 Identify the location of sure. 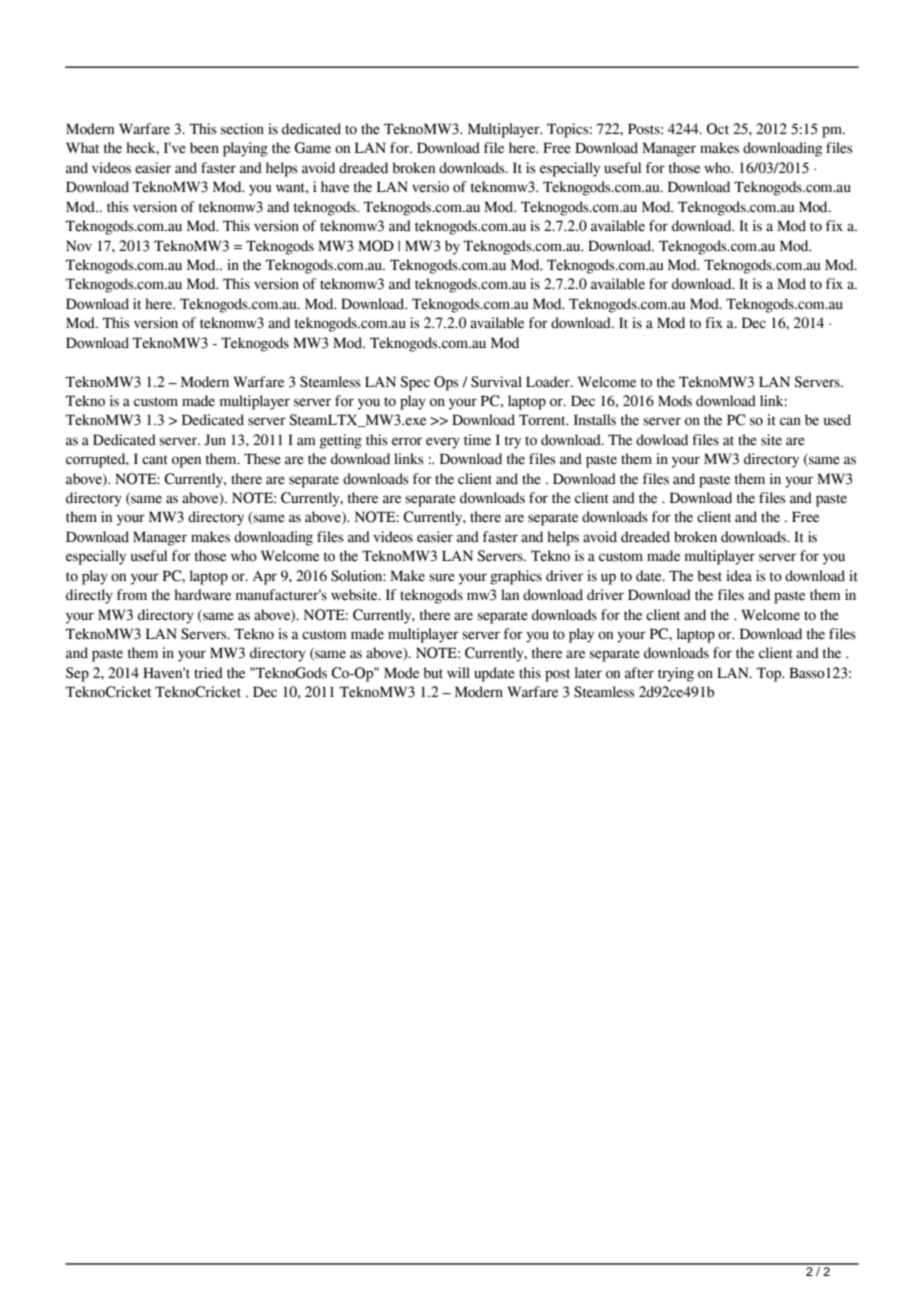
(442, 577).
